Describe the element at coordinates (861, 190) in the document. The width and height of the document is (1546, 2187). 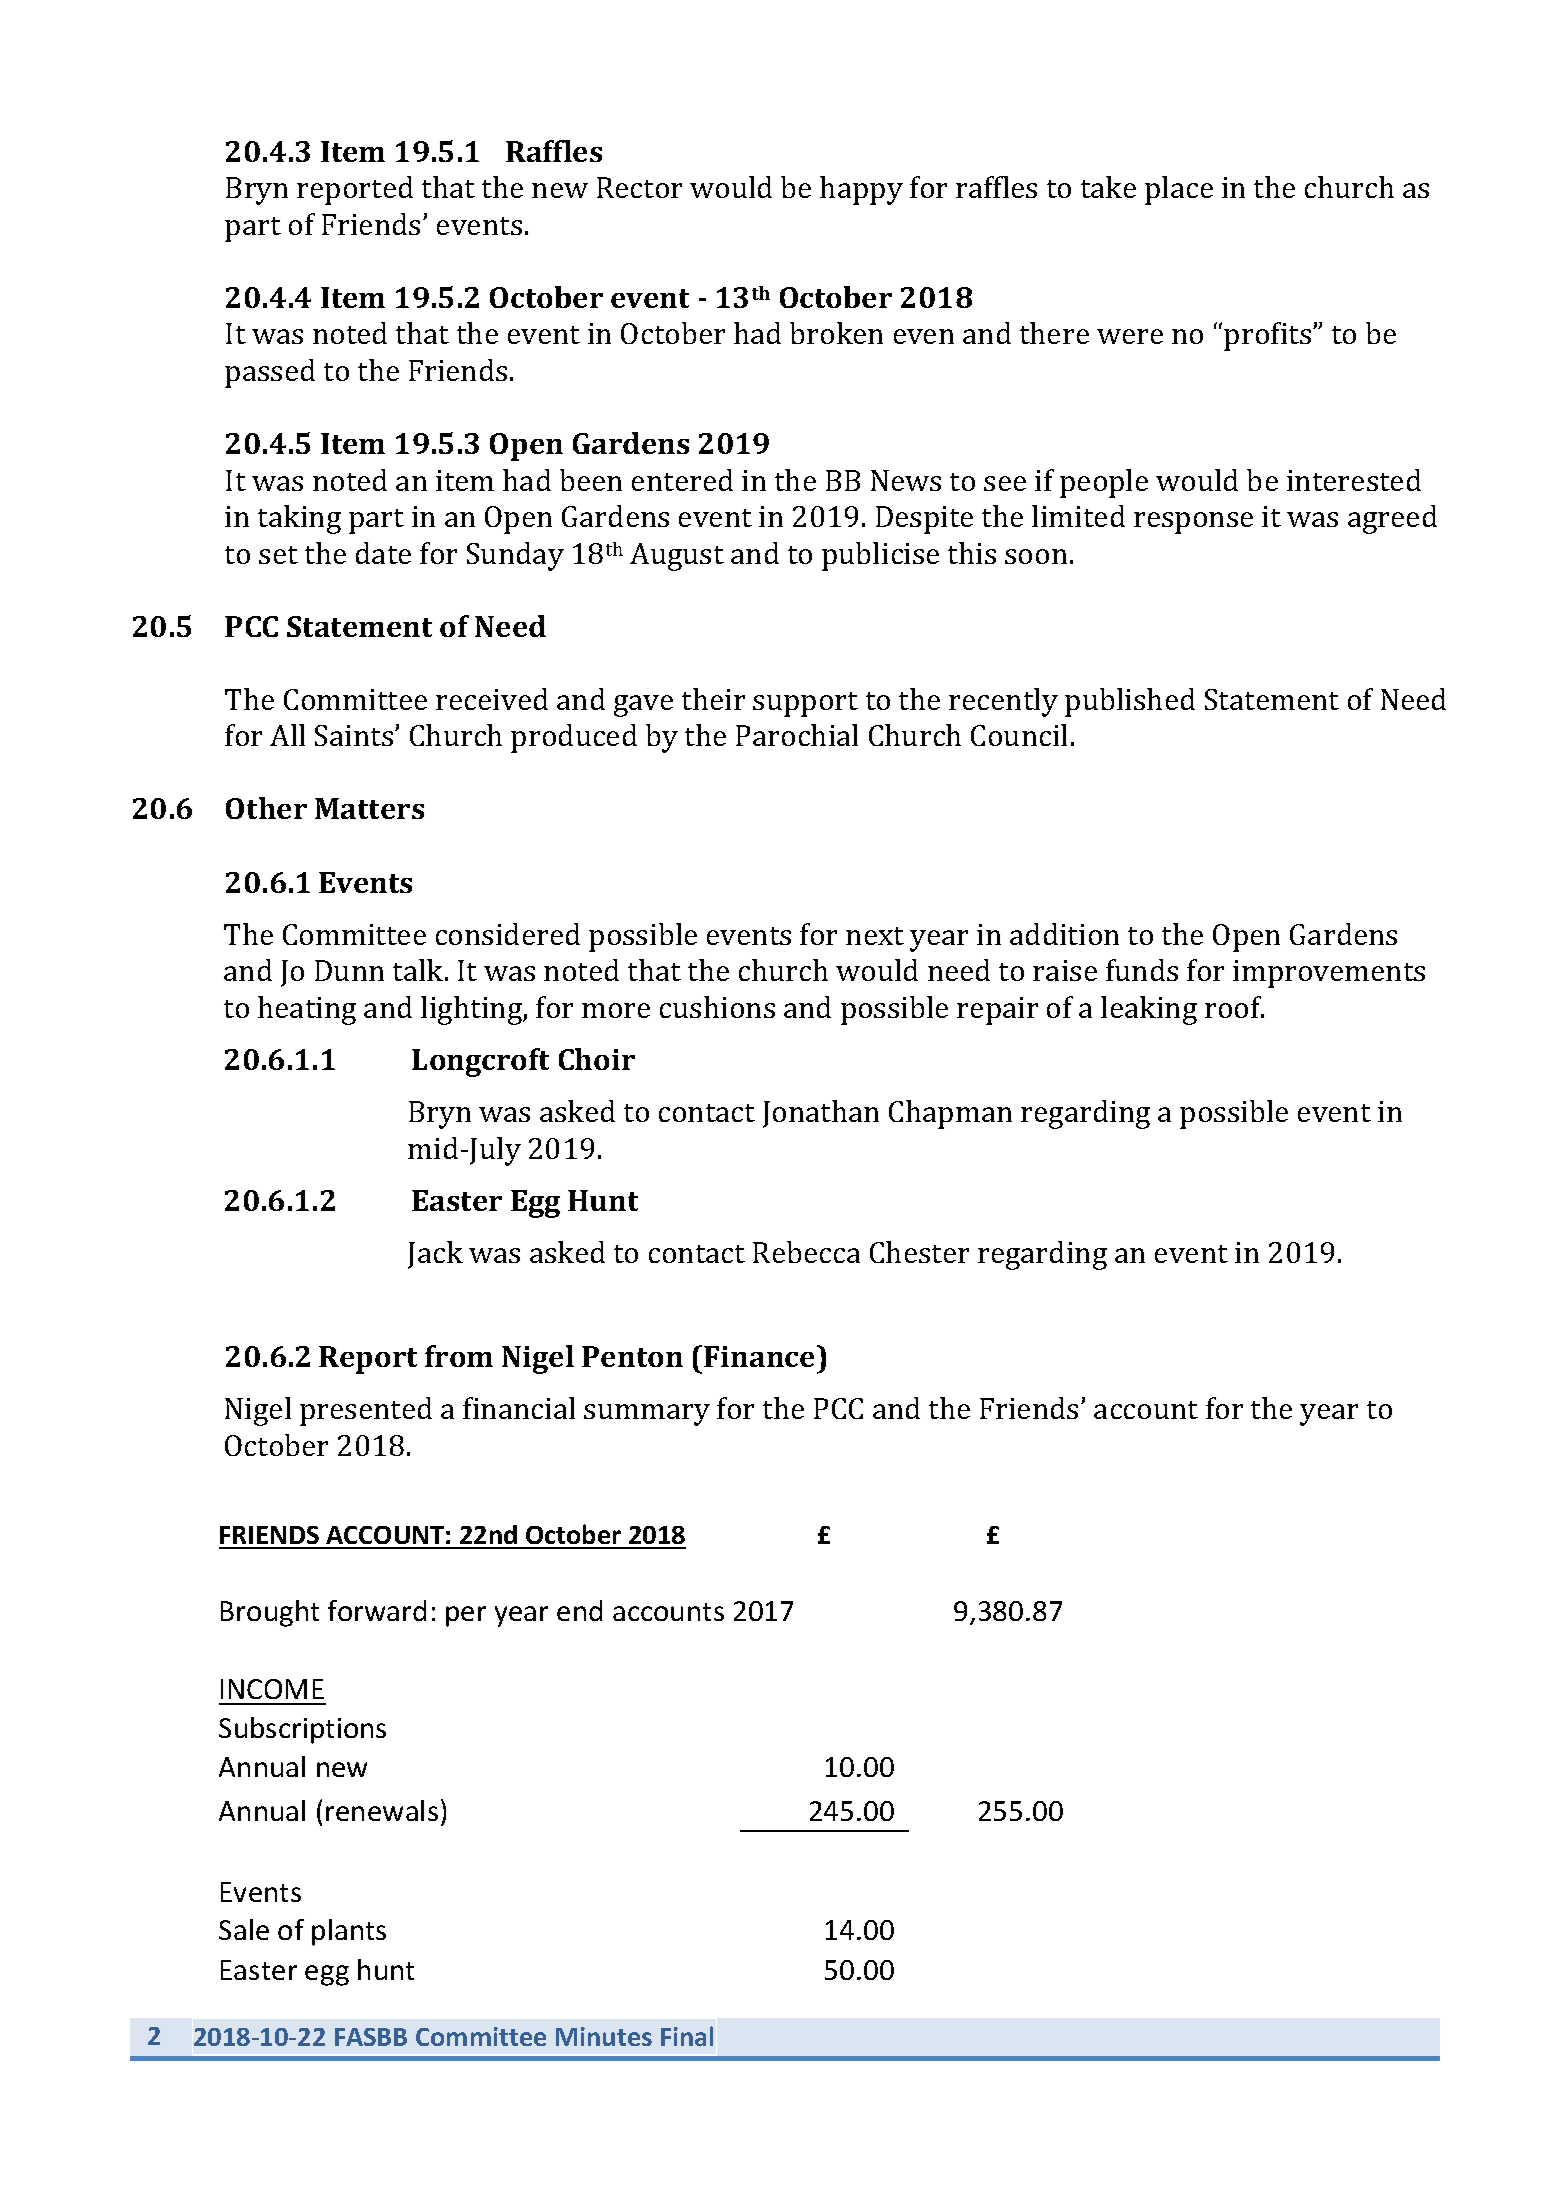
I see `happy` at that location.
